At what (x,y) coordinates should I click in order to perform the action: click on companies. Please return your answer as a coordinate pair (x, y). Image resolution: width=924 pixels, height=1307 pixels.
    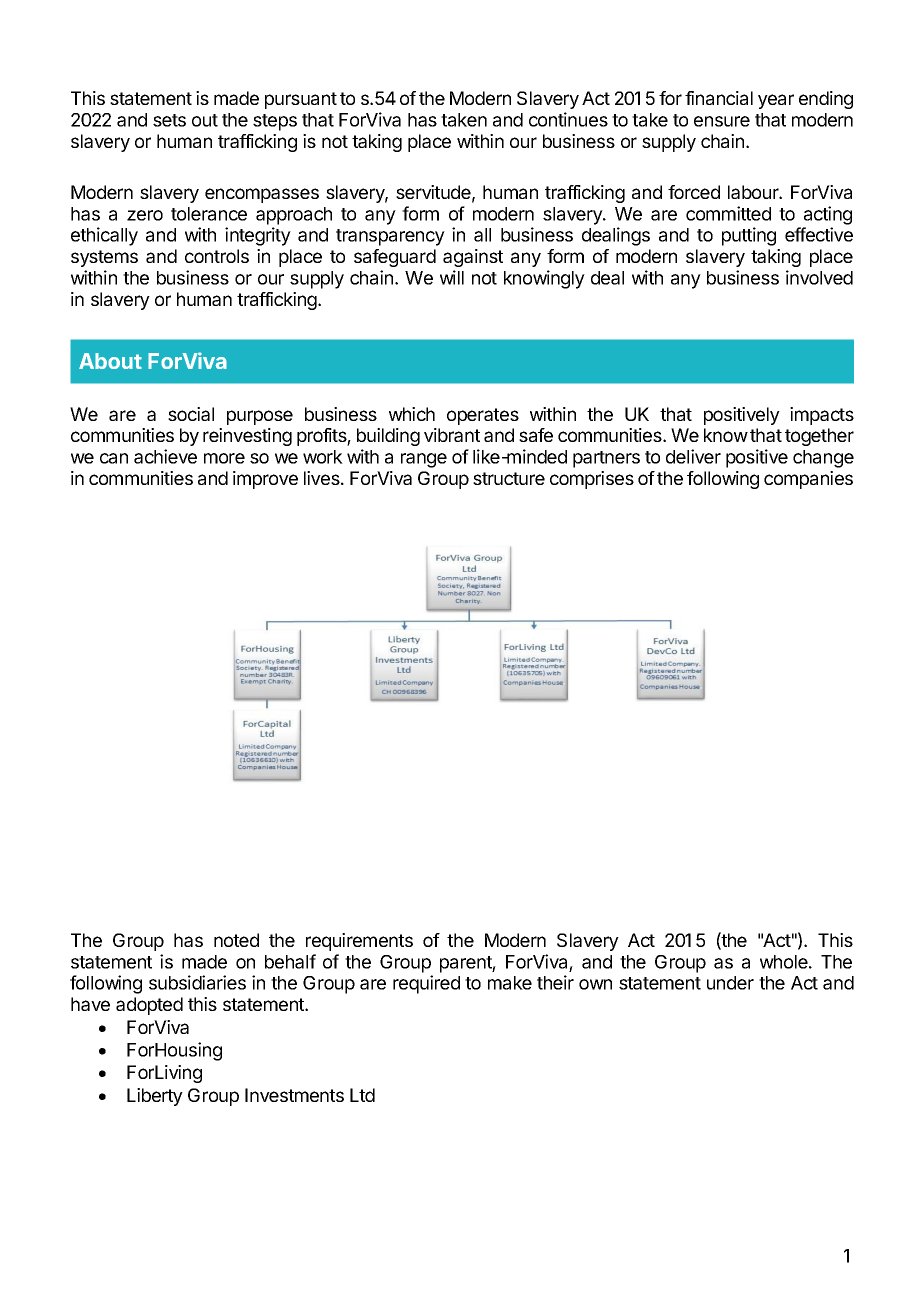
    Looking at the image, I should click on (808, 480).
